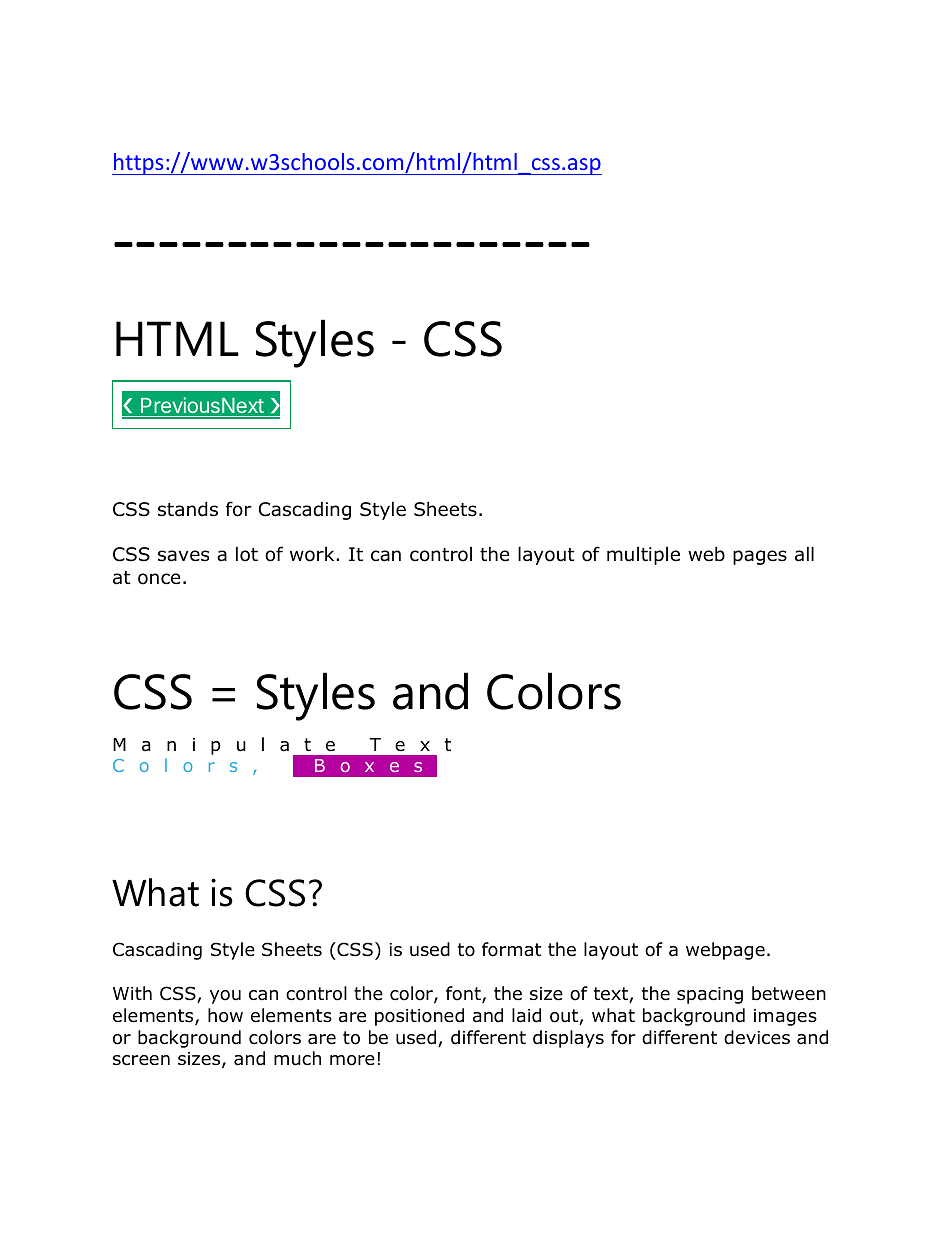 The image size is (952, 1233). I want to click on spacing, so click(710, 995).
